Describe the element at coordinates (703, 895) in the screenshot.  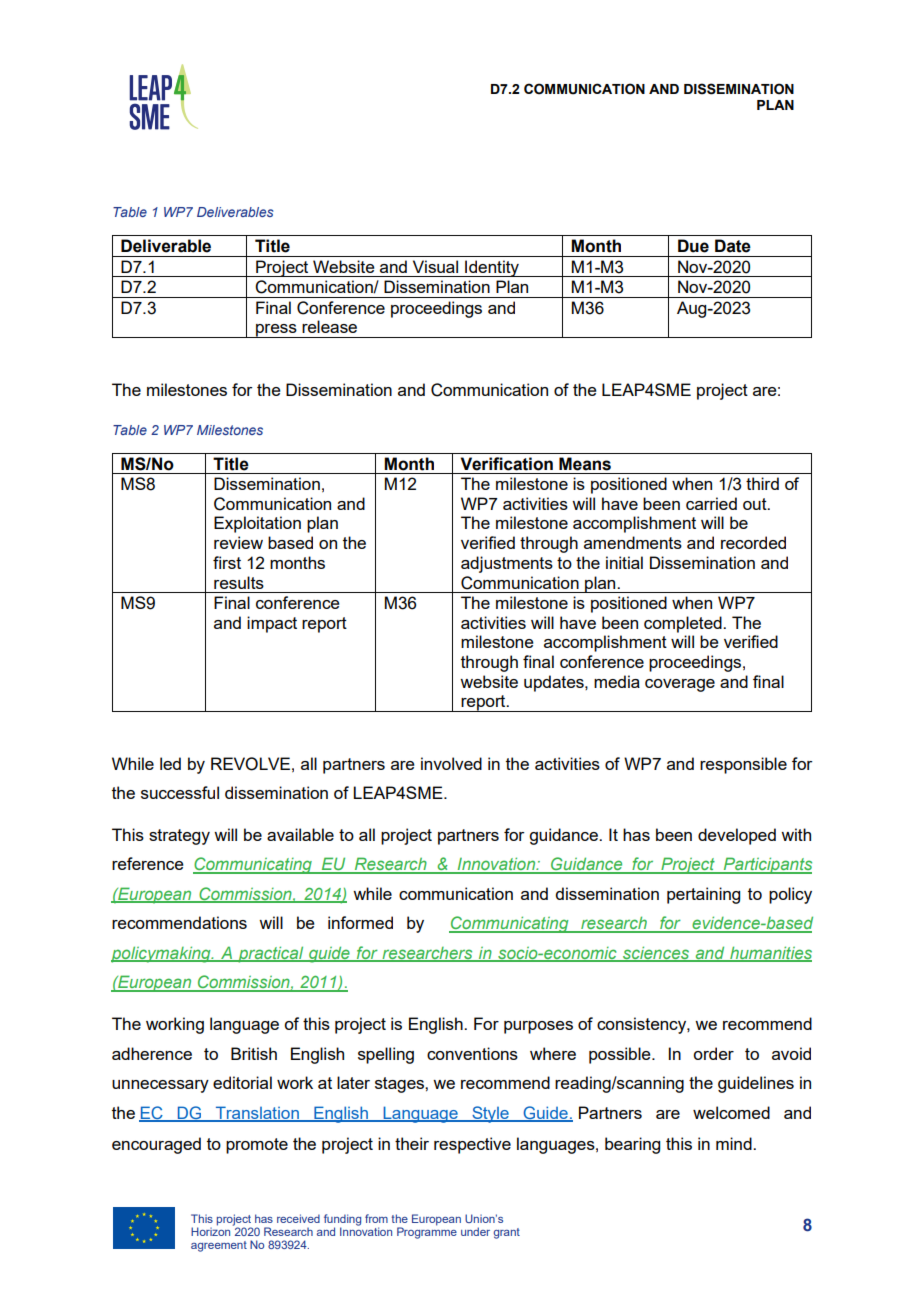
I see `pertaining` at that location.
